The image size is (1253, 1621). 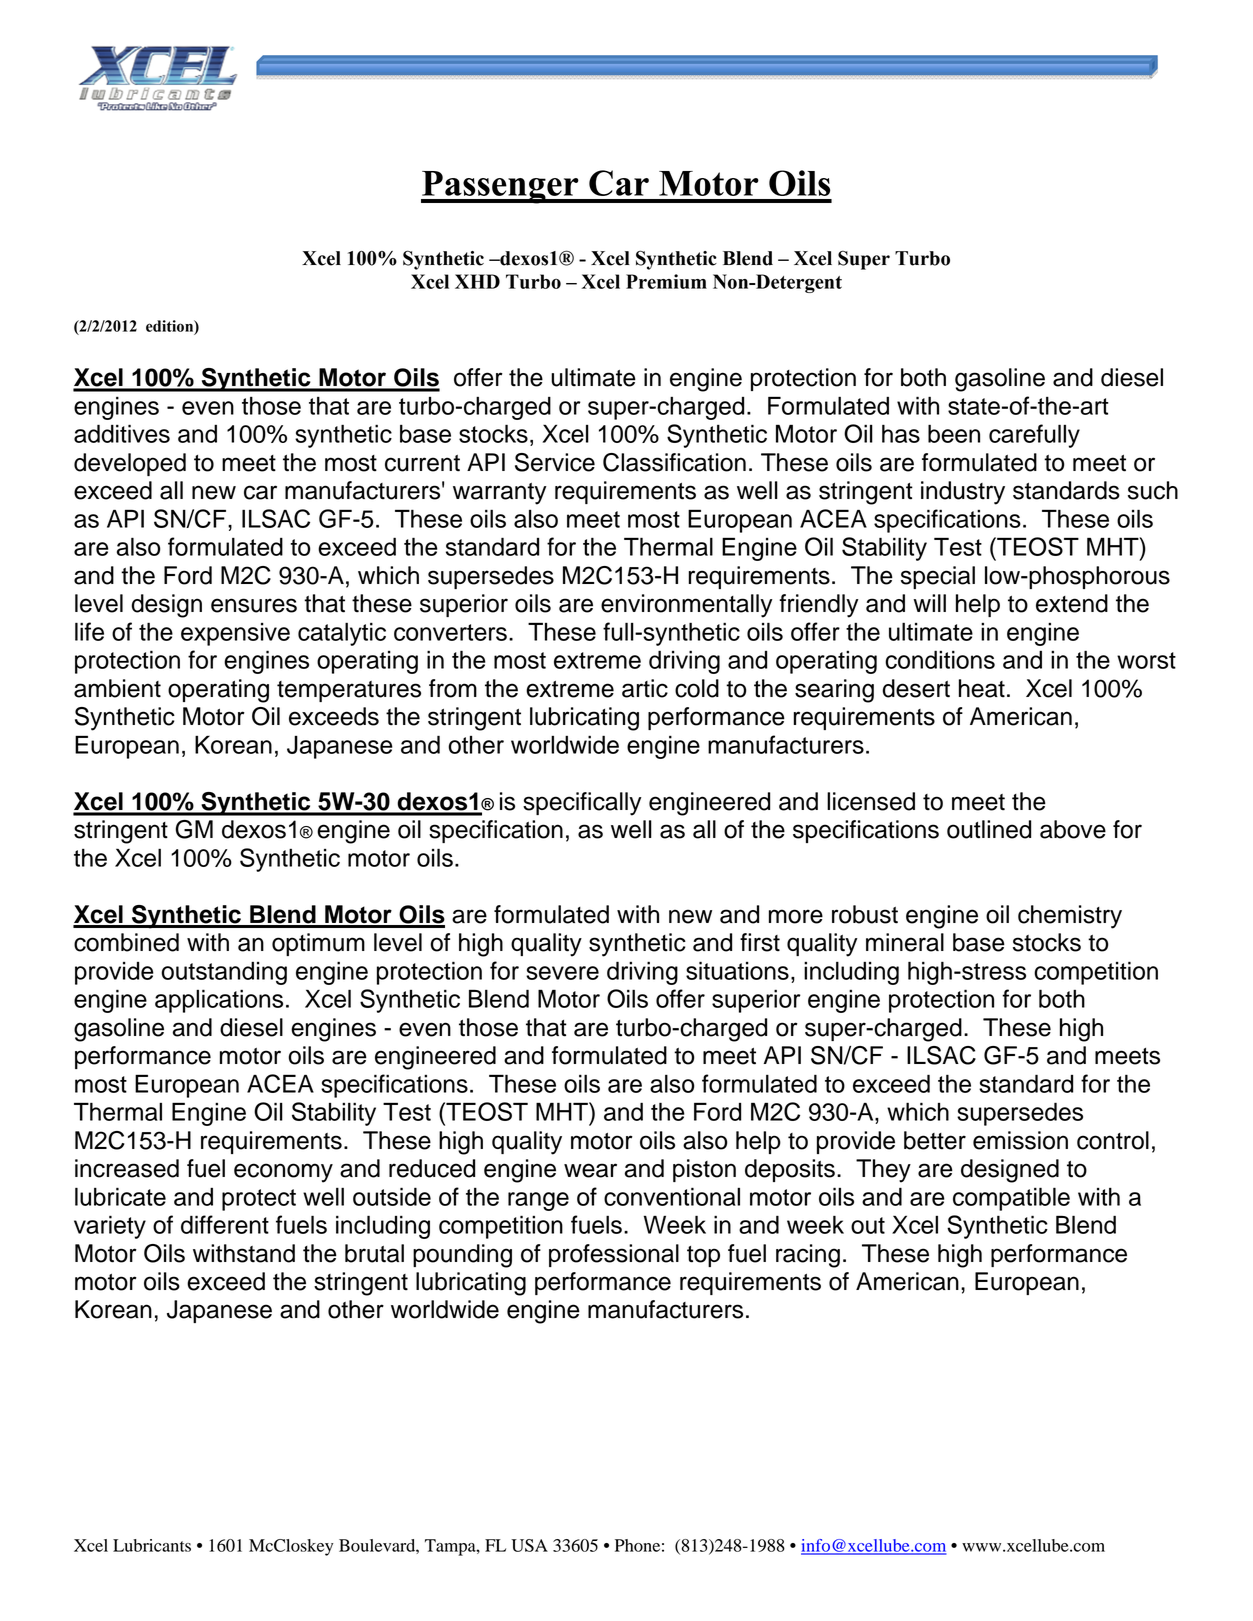 I want to click on artic, so click(x=645, y=688).
